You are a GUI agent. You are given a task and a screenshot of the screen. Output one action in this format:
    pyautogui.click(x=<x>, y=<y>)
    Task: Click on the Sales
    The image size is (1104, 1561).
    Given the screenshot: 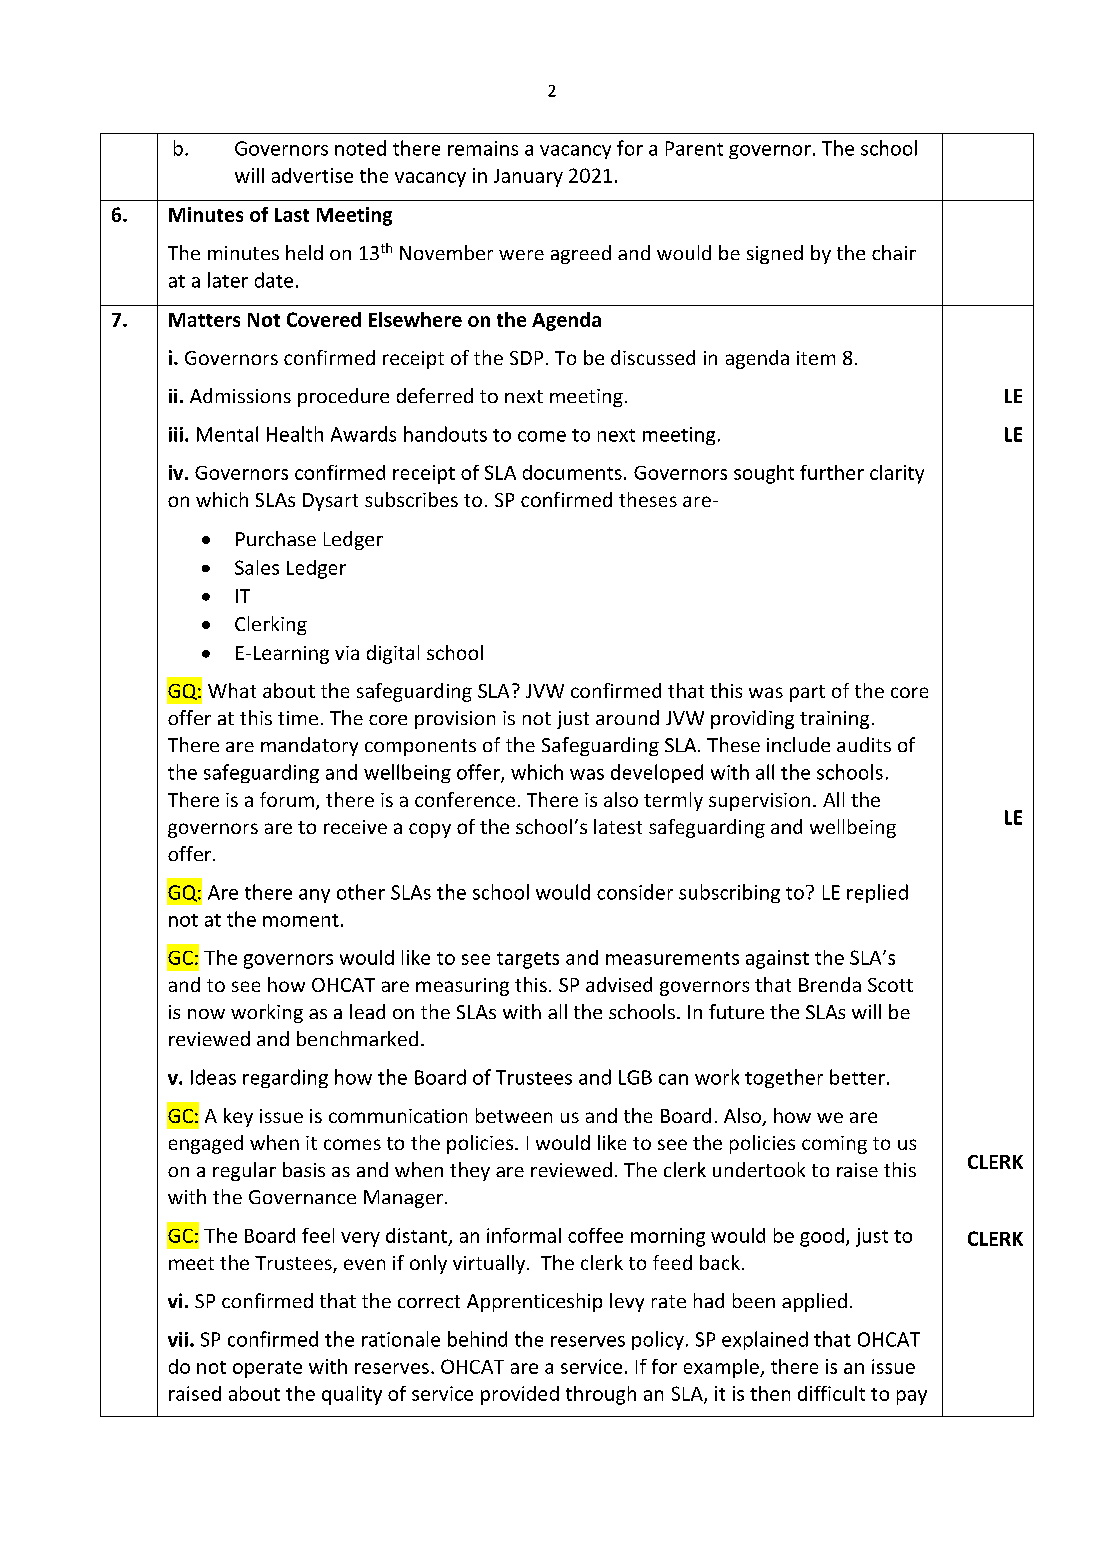 What is the action you would take?
    pyautogui.click(x=257, y=567)
